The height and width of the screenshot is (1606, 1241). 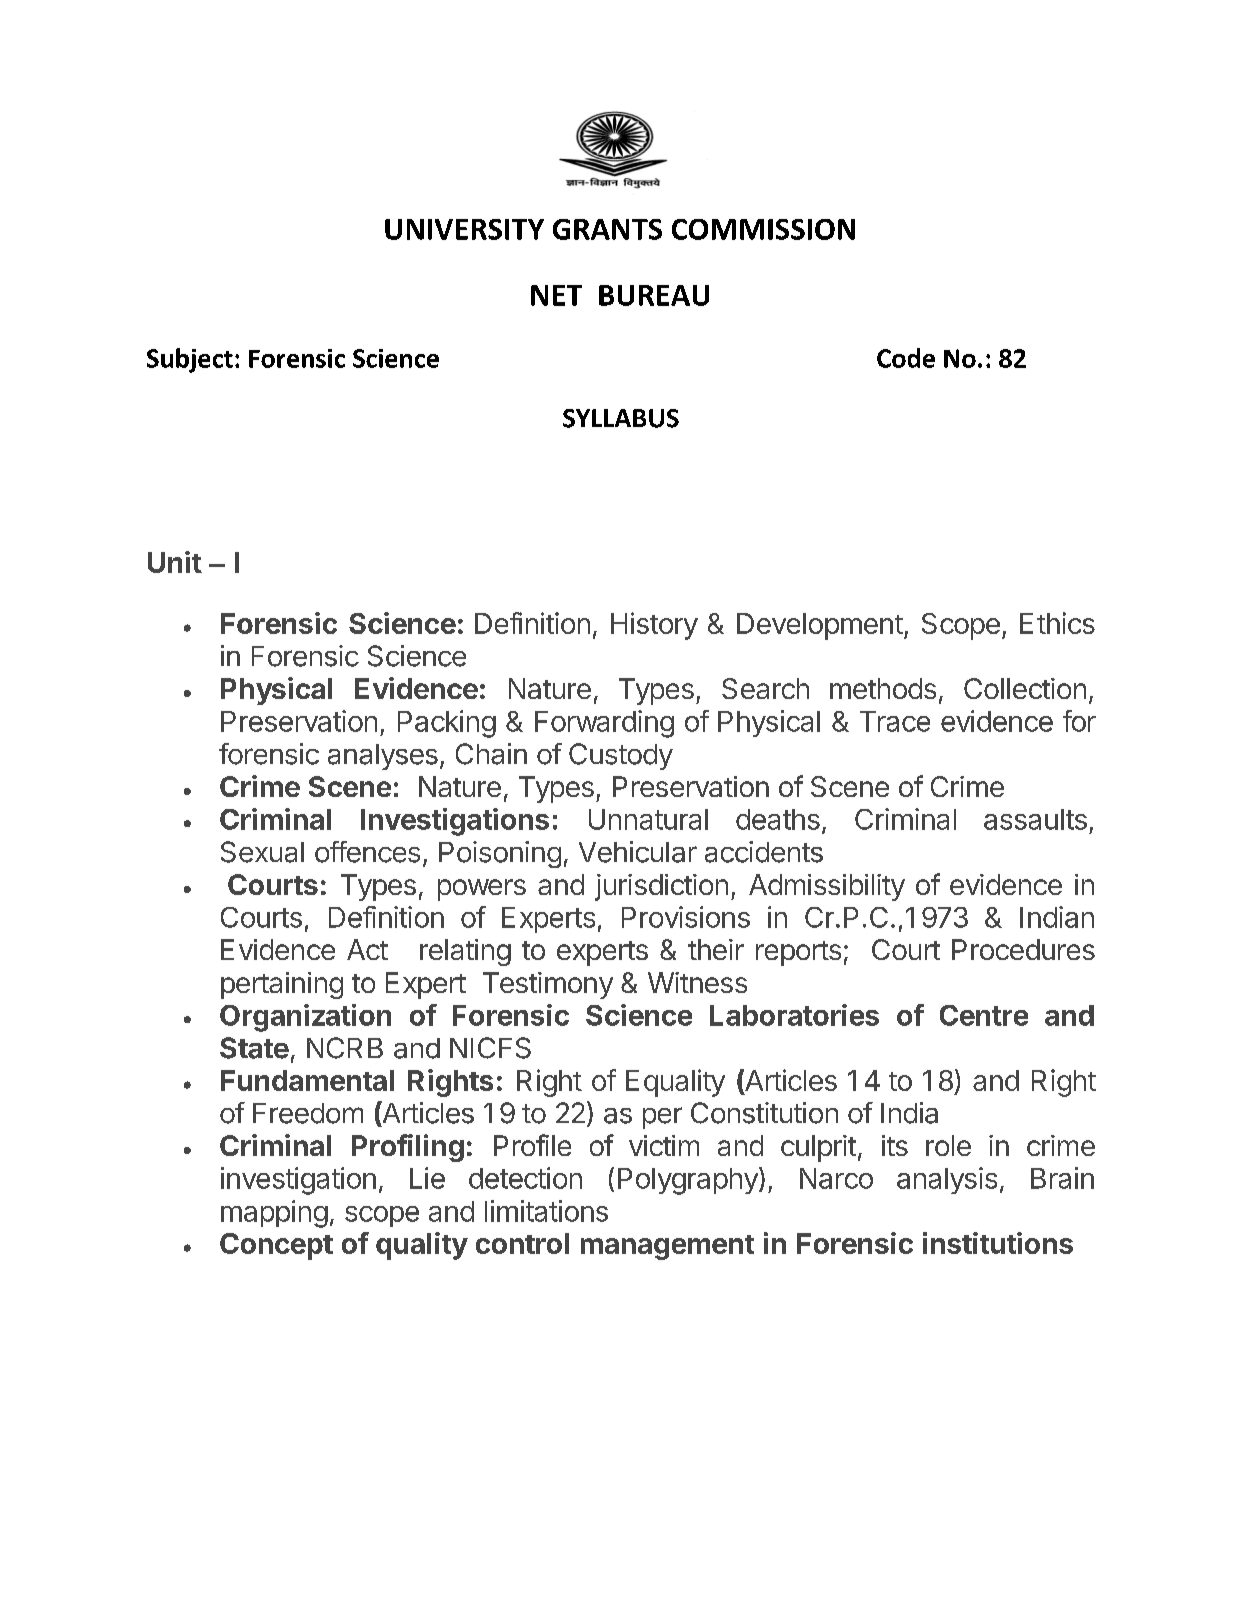 What do you see at coordinates (661, 887) in the screenshot?
I see `jurisdiction` at bounding box center [661, 887].
